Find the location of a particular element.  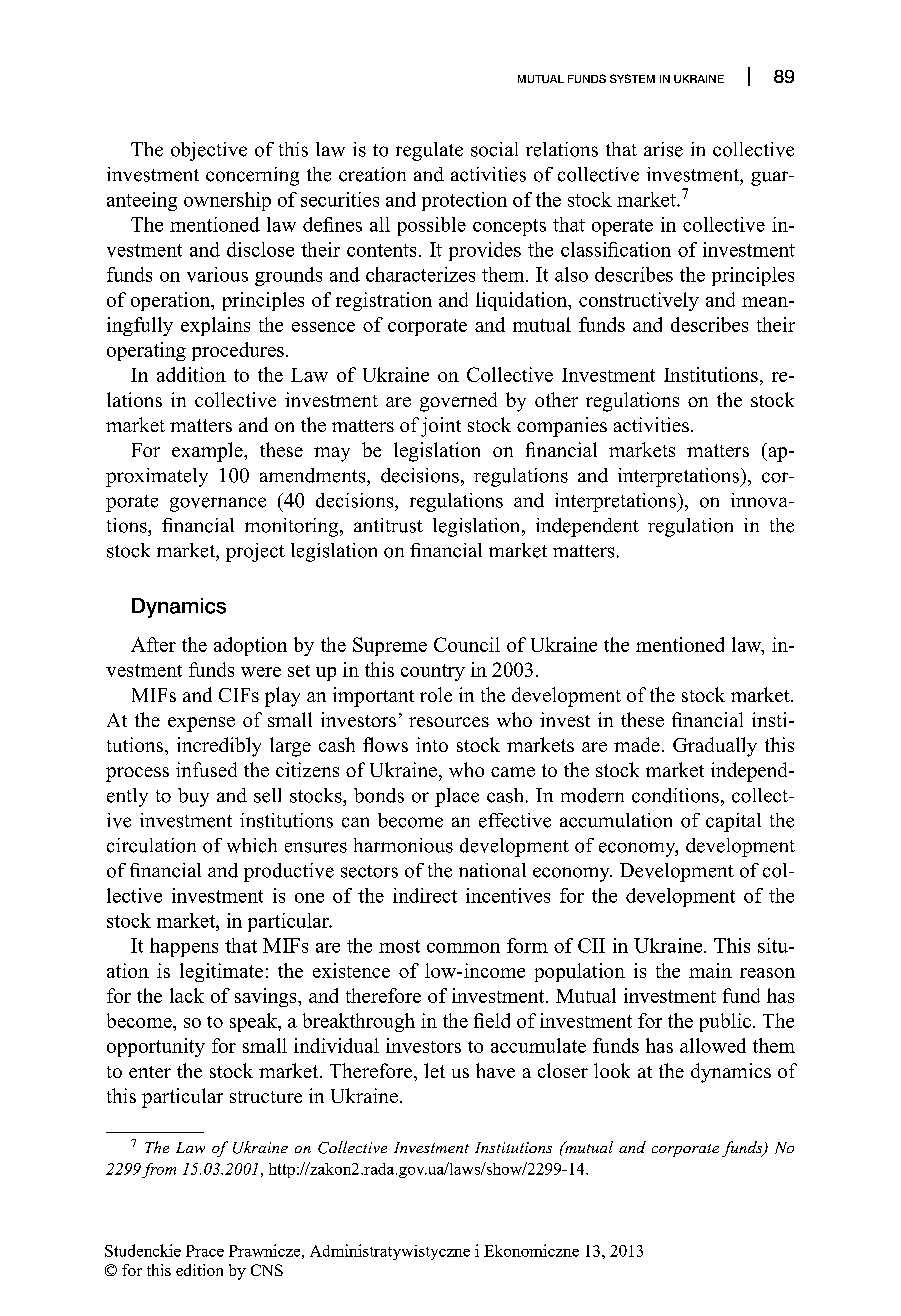

companies is located at coordinates (562, 427).
